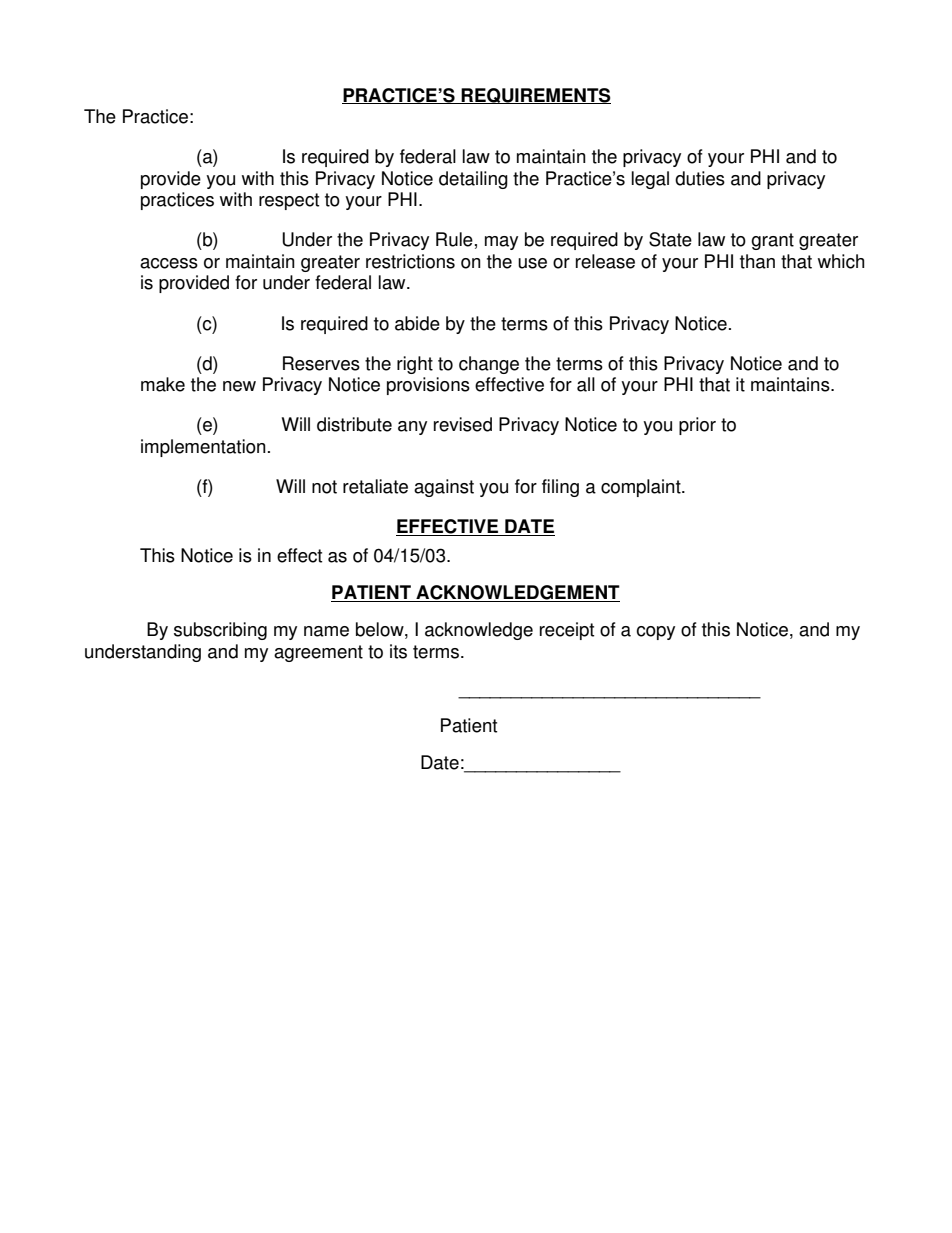  What do you see at coordinates (535, 96) in the image?
I see `REQUIREMENTS` at bounding box center [535, 96].
